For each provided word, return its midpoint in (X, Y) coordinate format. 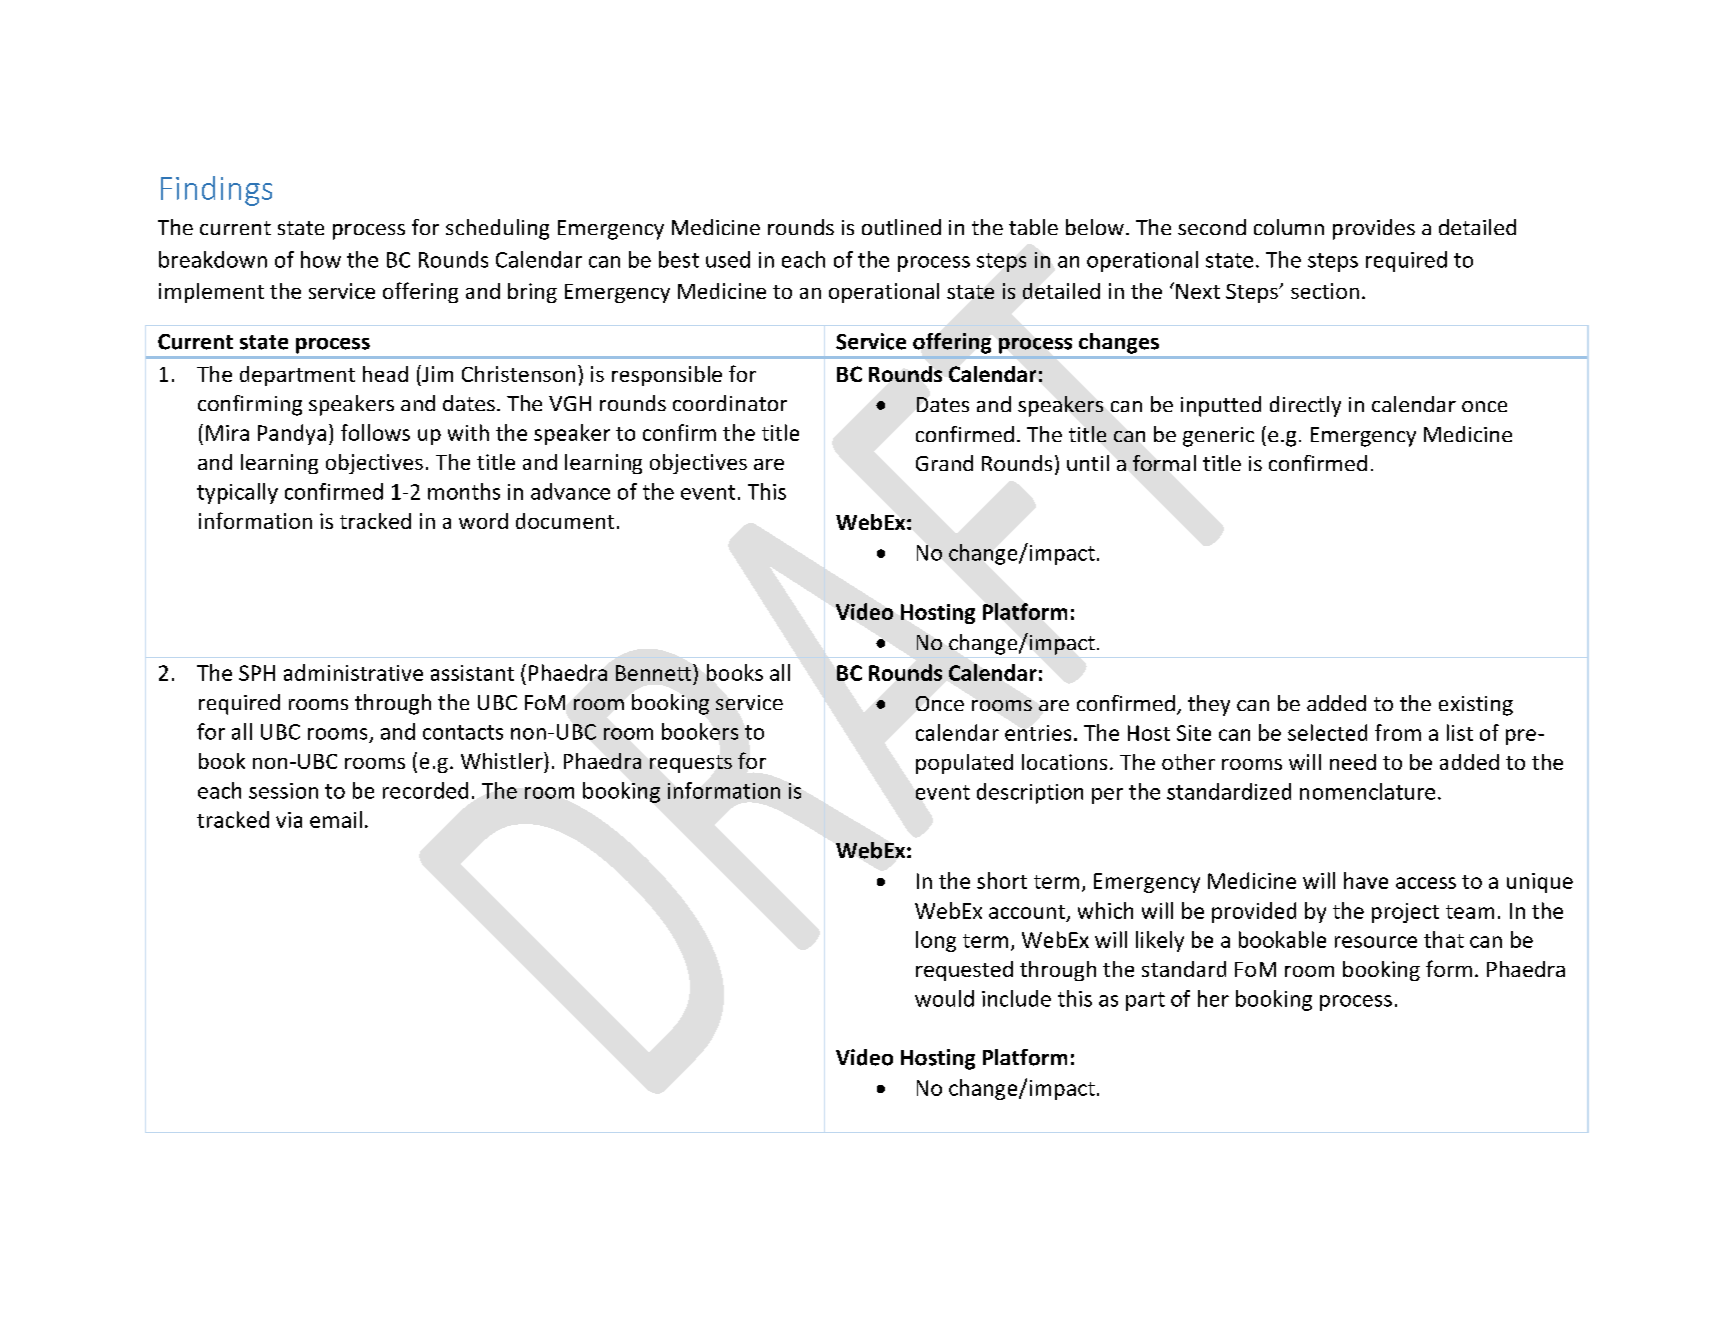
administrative (353, 672)
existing (1476, 706)
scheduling (497, 229)
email (336, 819)
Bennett (655, 672)
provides (1374, 229)
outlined (901, 227)
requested (964, 971)
